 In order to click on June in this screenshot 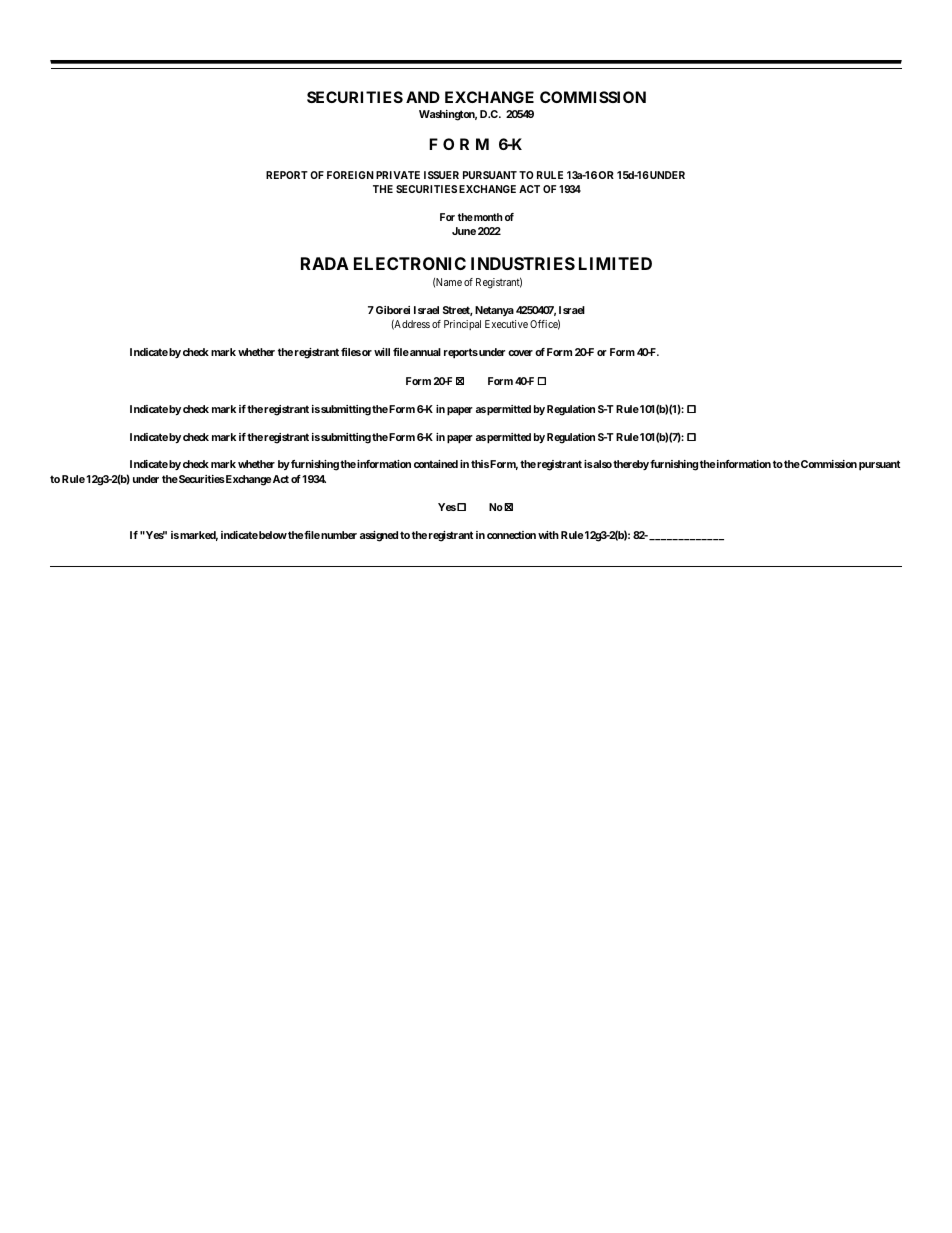, I will do `click(464, 231)`.
